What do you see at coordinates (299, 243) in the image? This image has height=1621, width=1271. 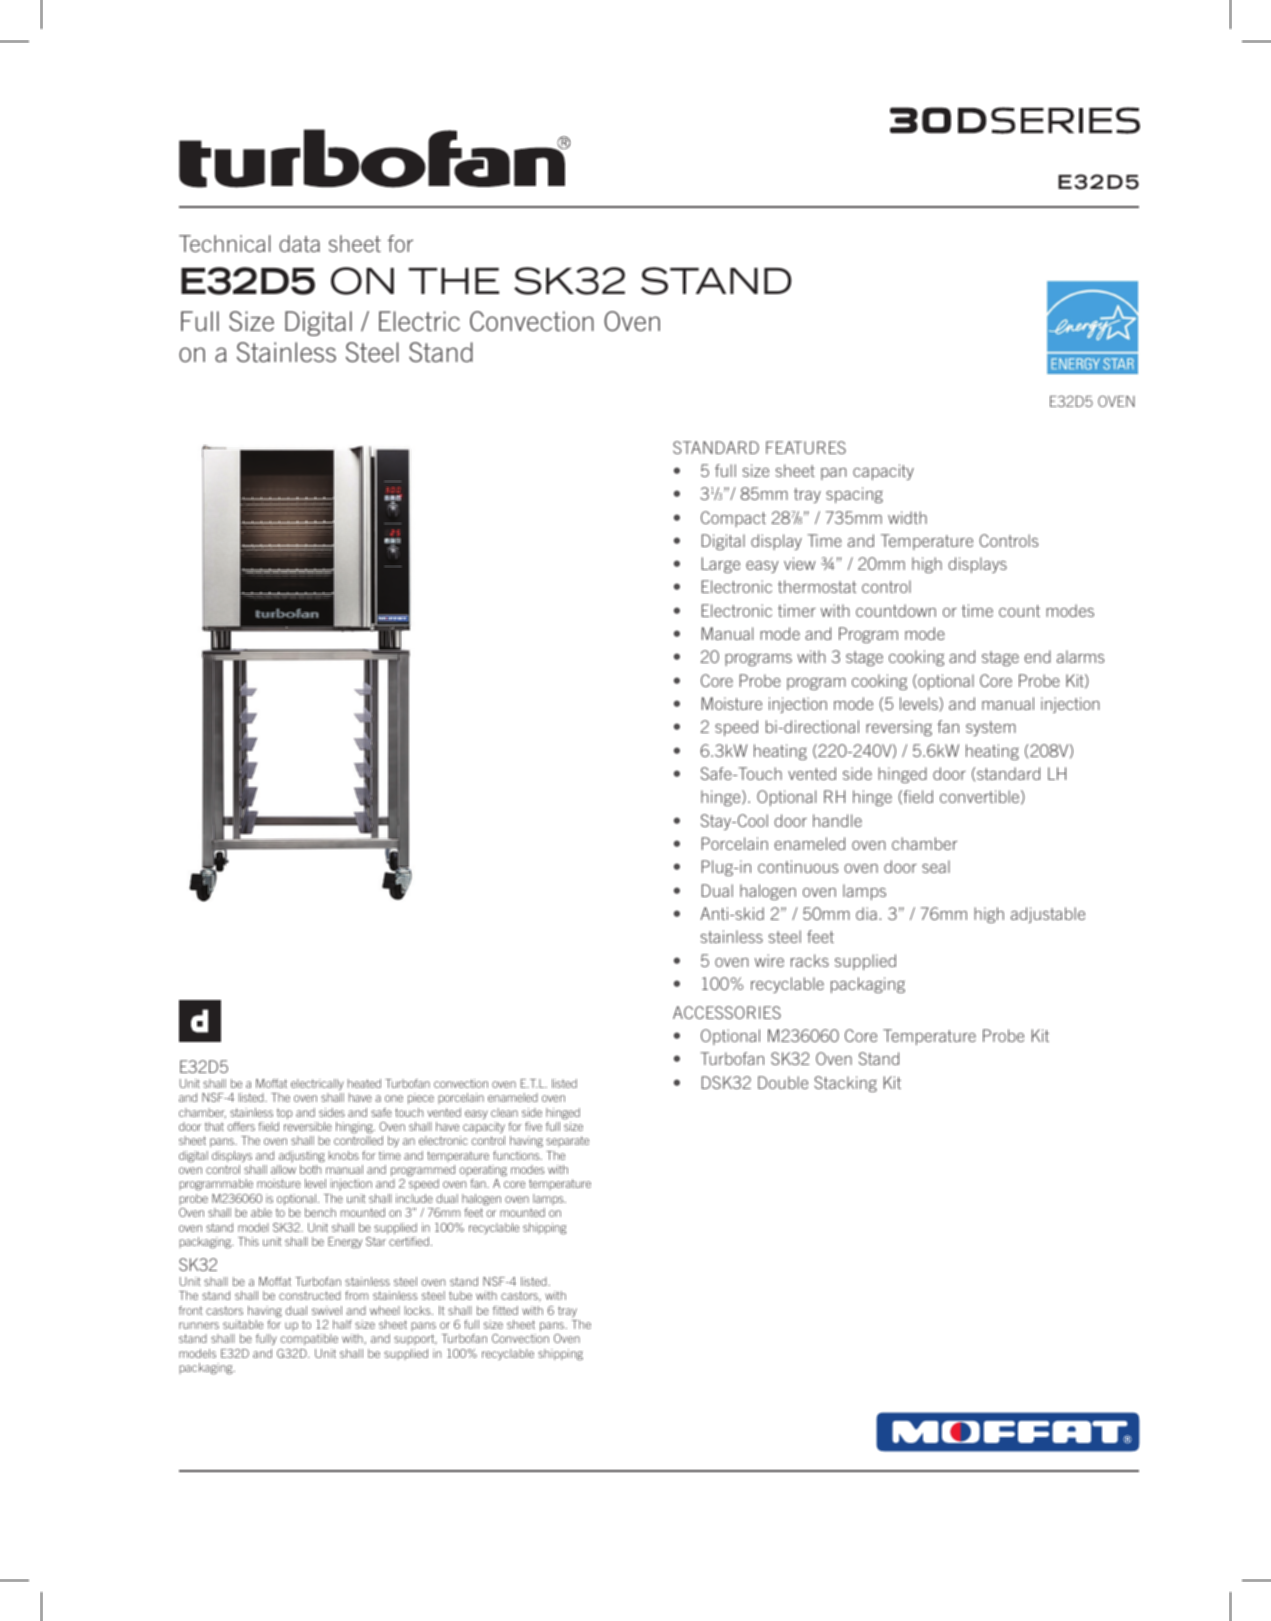 I see `data` at bounding box center [299, 243].
